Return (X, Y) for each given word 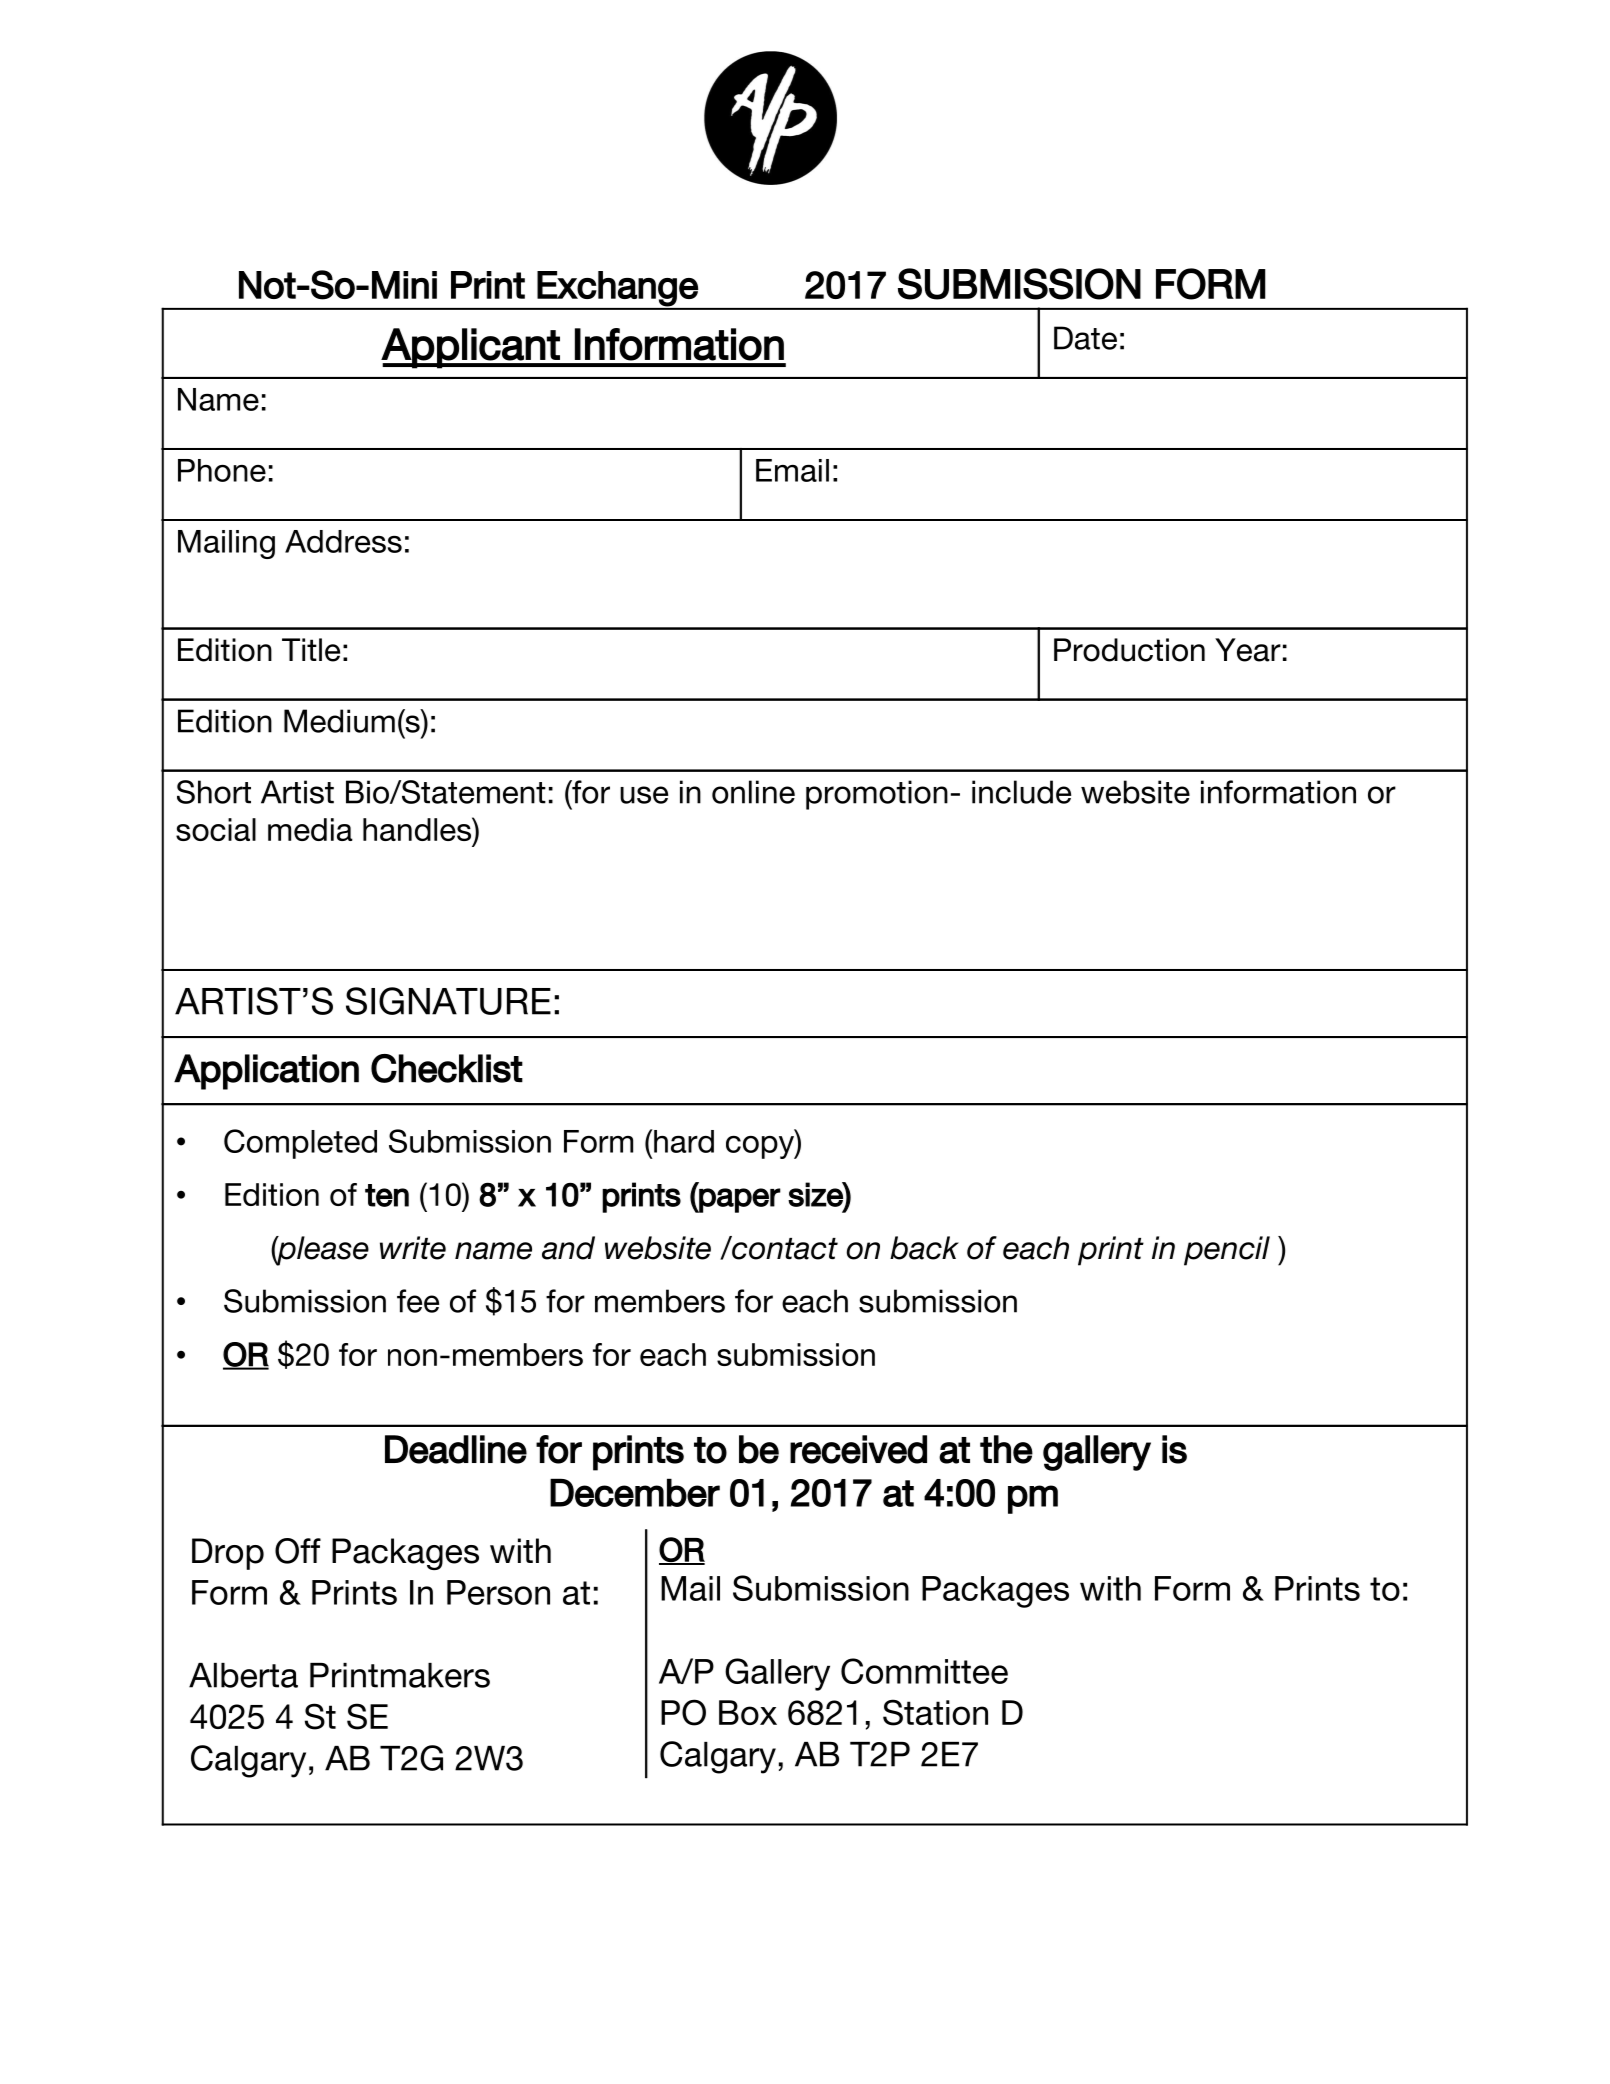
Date (1085, 338)
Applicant (471, 348)
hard (684, 1141)
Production (1129, 650)
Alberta (243, 1675)
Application (266, 1072)
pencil (1227, 1251)
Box (748, 1712)
